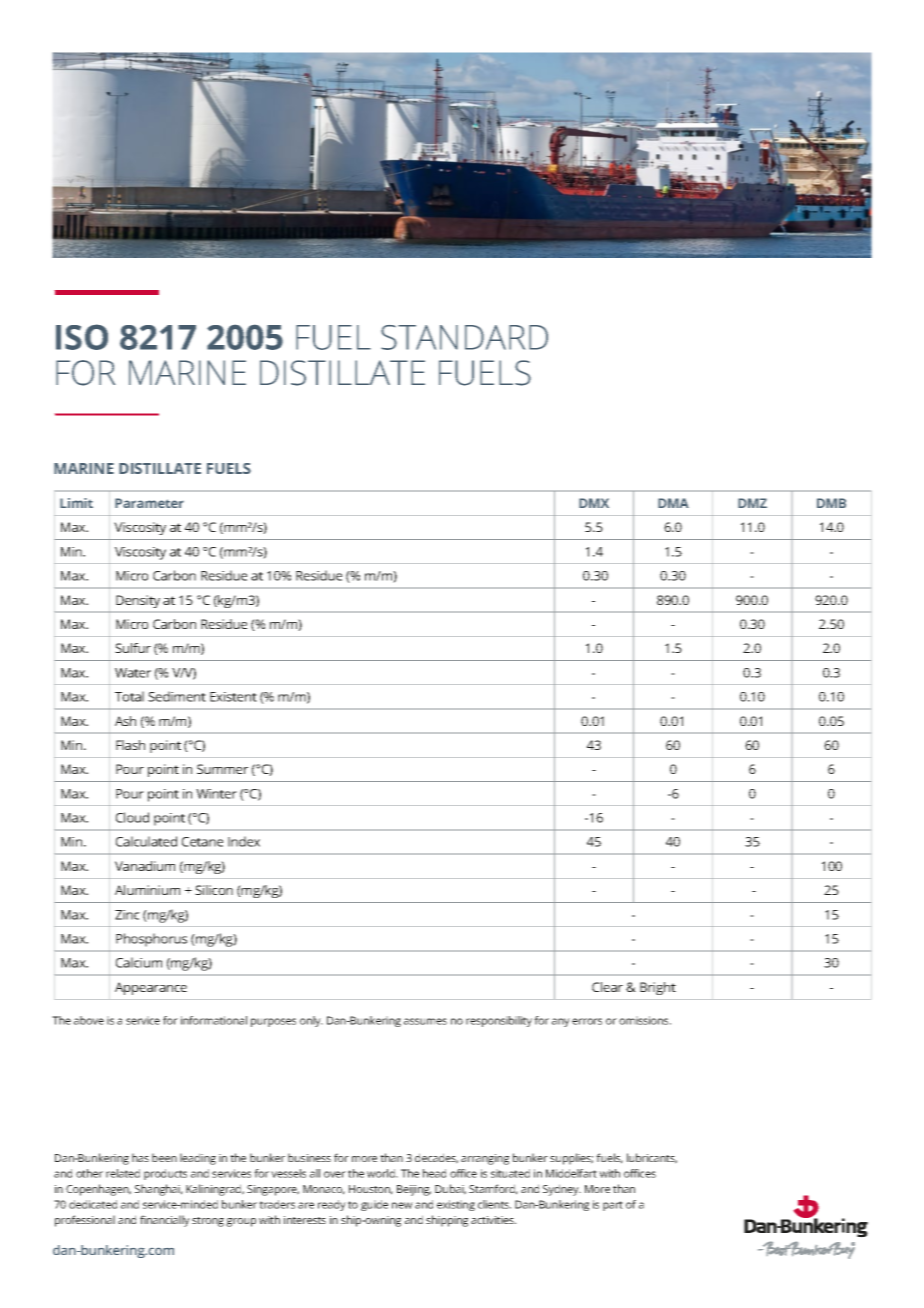 The image size is (924, 1308). I want to click on ISO, so click(82, 337).
